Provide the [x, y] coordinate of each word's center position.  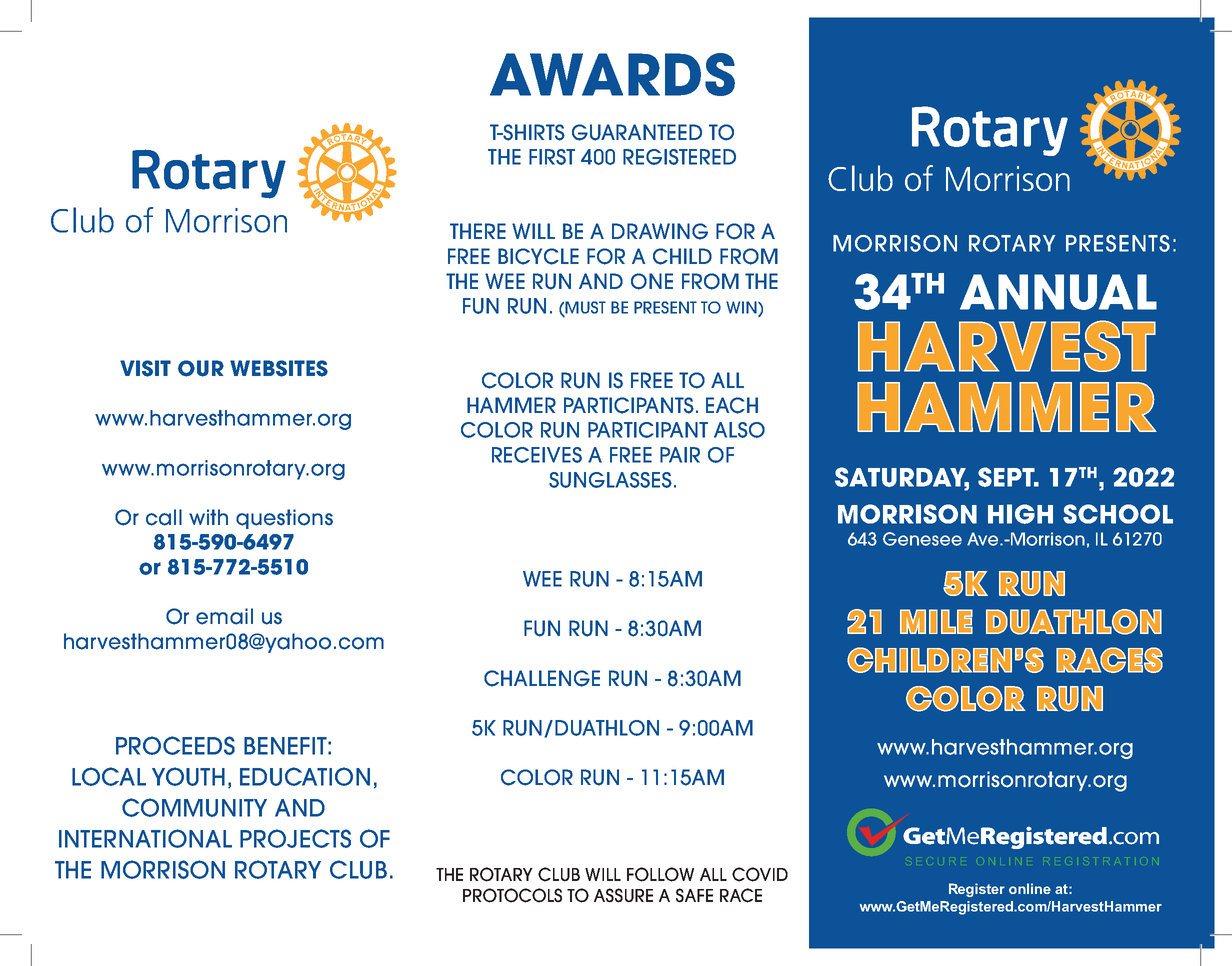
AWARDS [612, 74]
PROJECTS [295, 838]
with [208, 517]
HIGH [1020, 514]
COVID [760, 874]
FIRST [552, 157]
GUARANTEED [637, 132]
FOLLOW [660, 874]
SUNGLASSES [610, 480]
